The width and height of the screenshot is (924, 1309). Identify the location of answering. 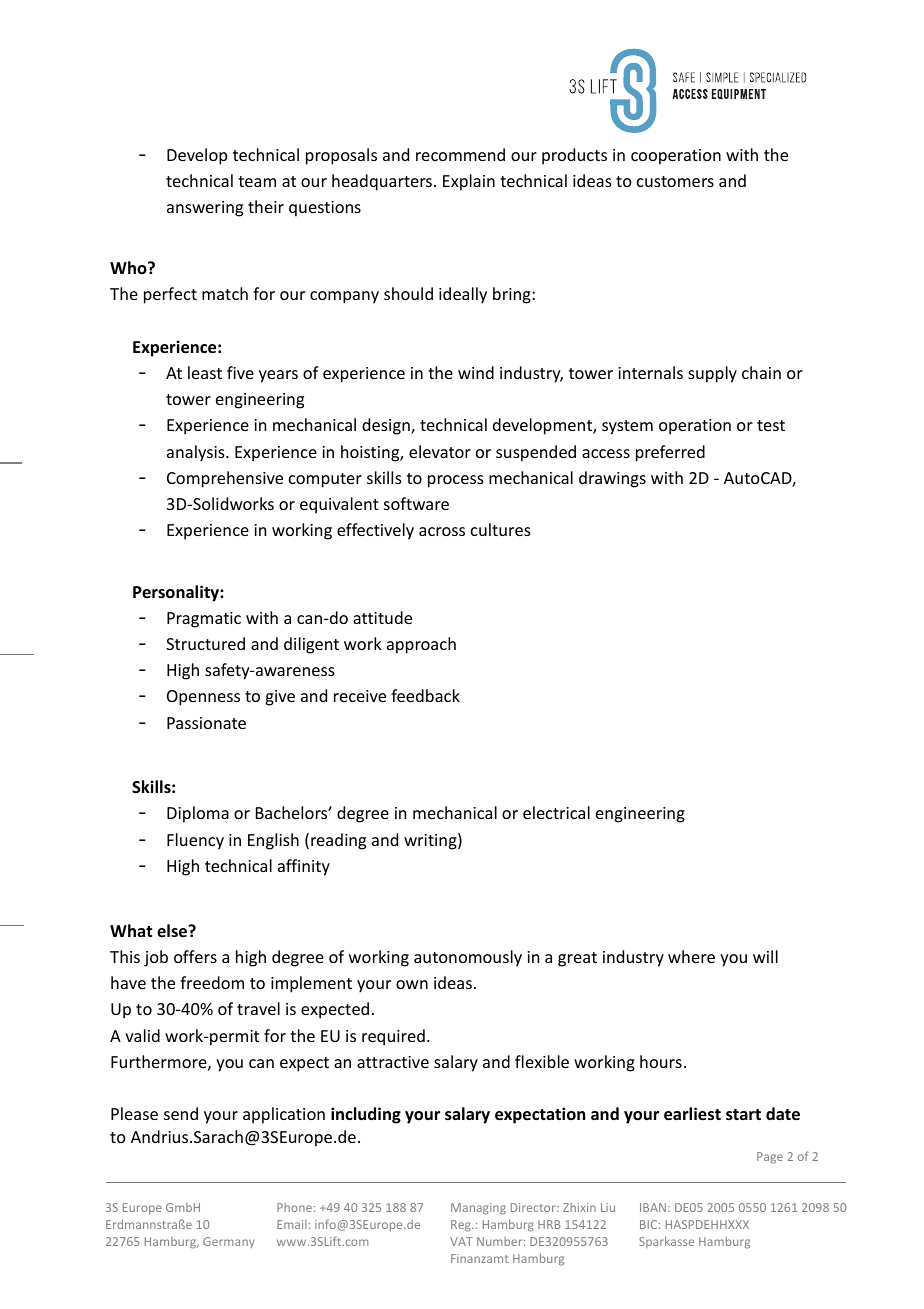
(205, 209).
